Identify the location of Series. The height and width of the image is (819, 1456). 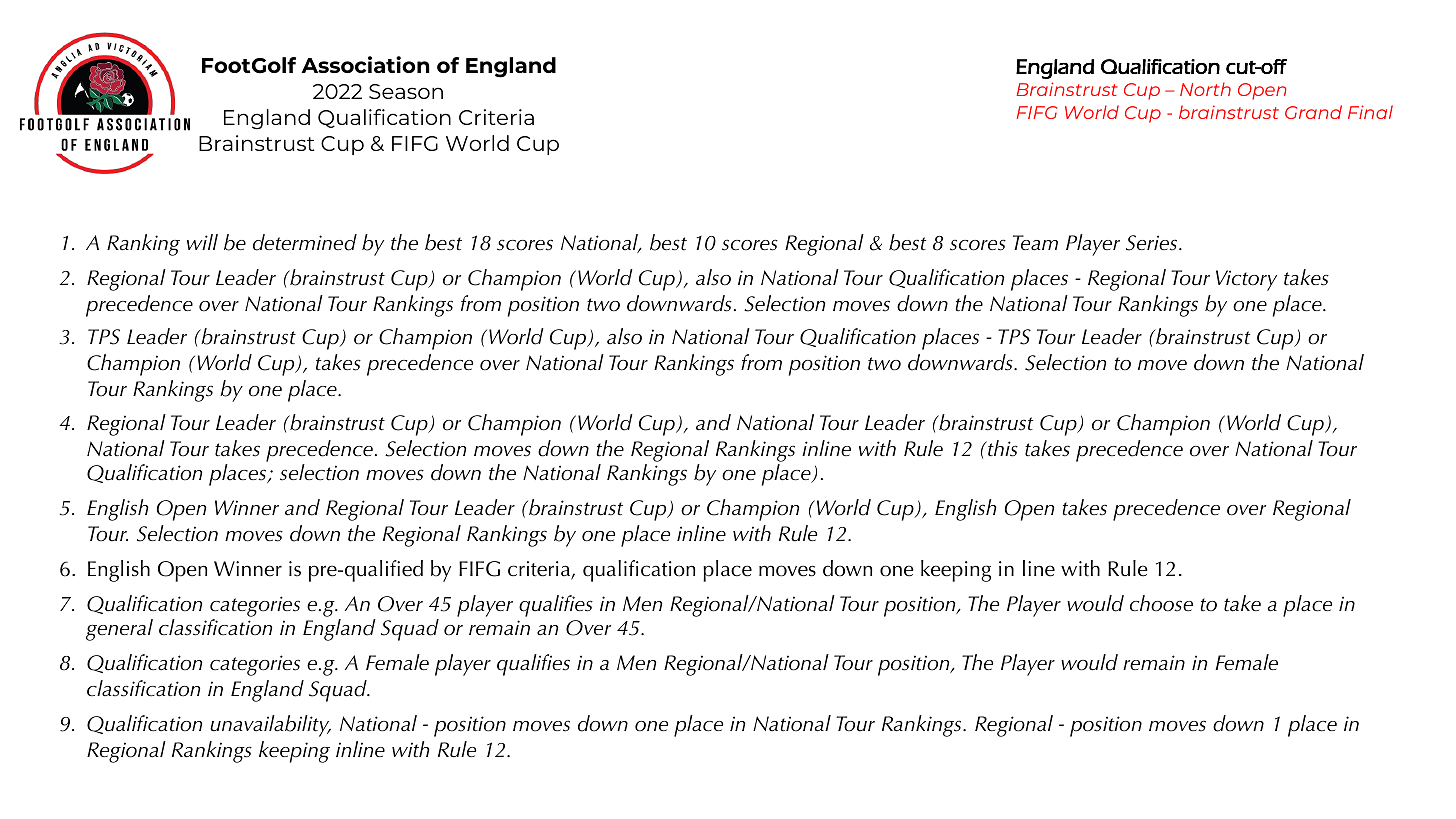
(1153, 243).
